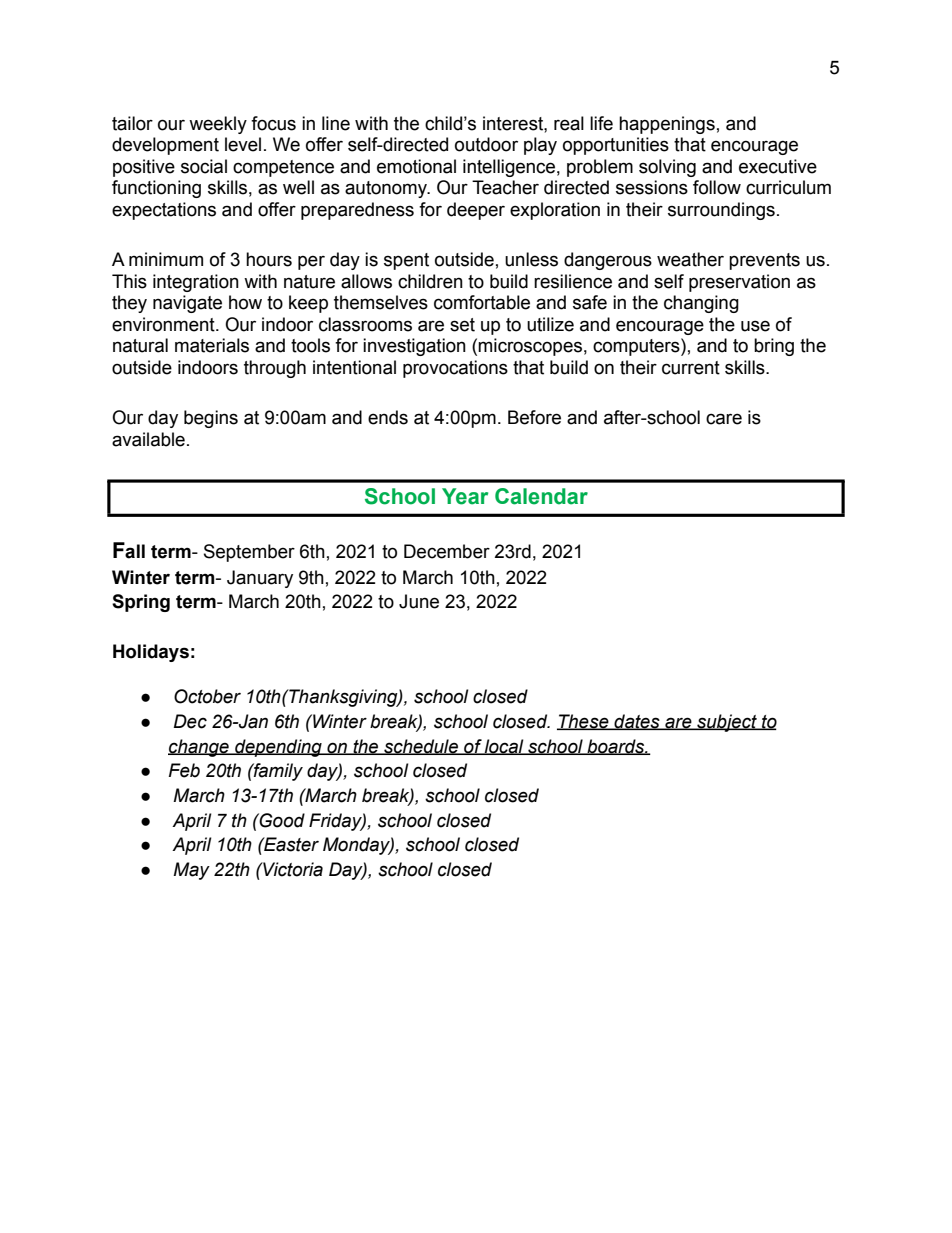 The width and height of the page is (952, 1233). I want to click on May, so click(191, 871).
